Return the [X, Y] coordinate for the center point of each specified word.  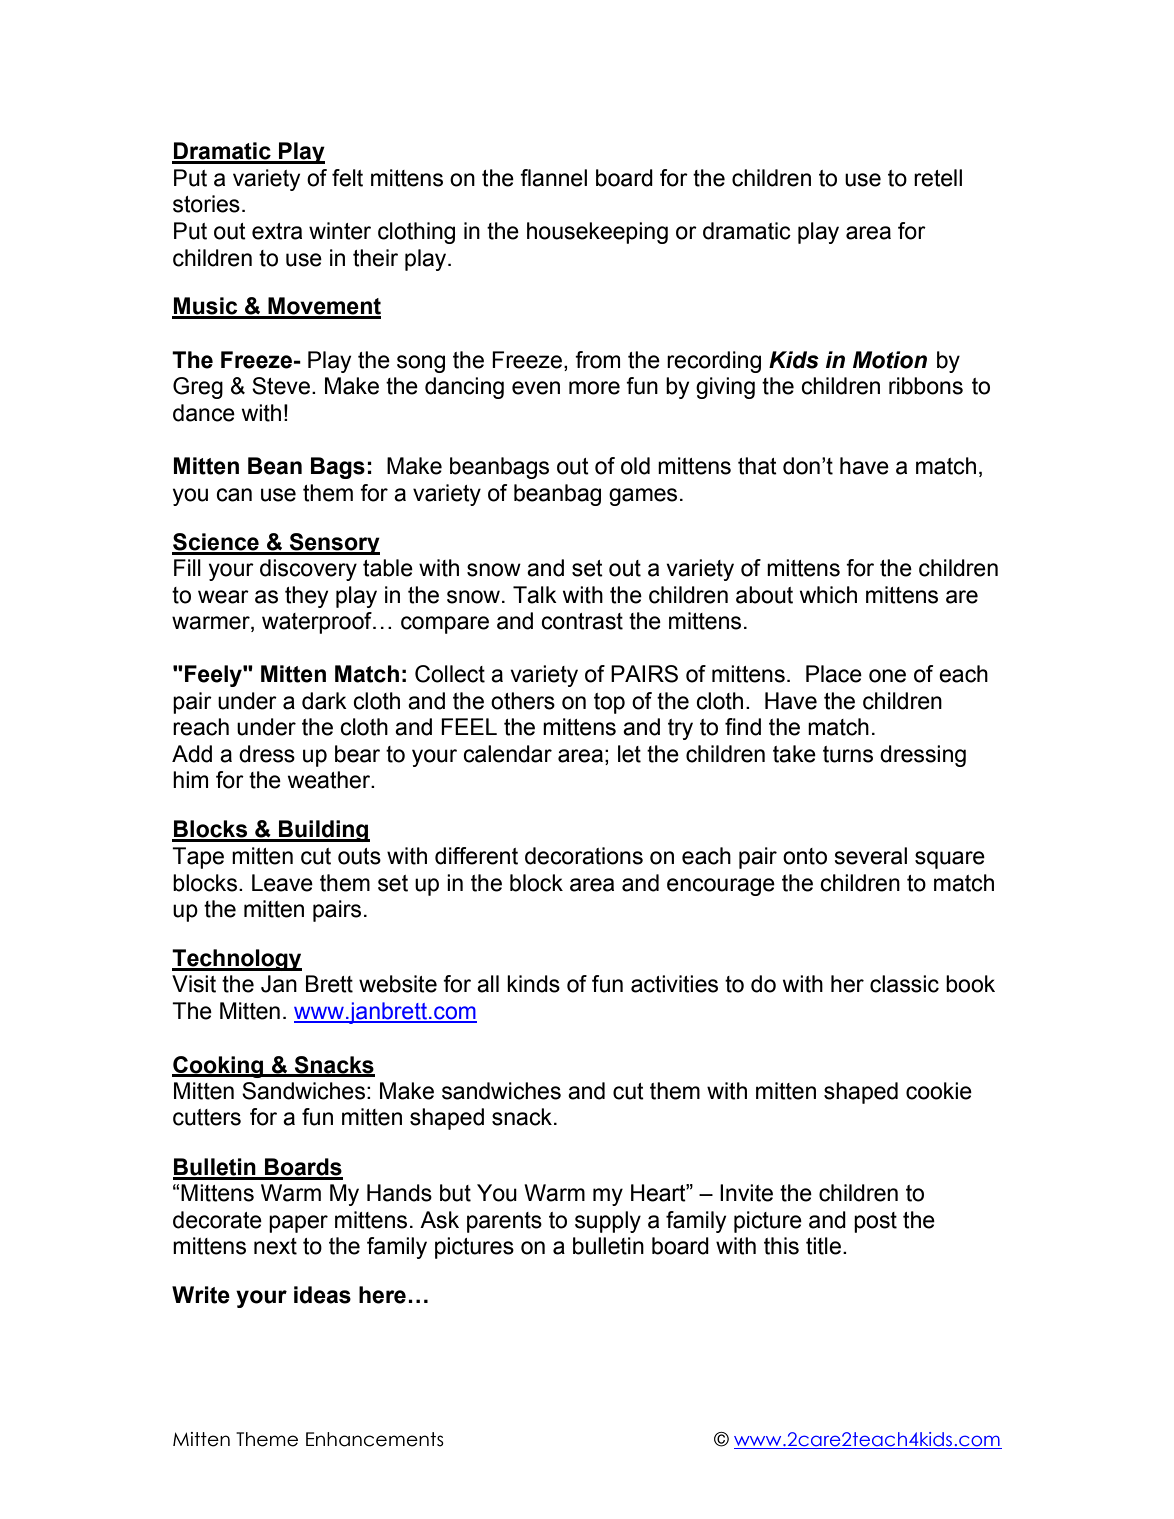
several [870, 856]
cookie [939, 1091]
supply [608, 1222]
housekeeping [597, 233]
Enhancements [375, 1439]
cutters [207, 1117]
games [643, 497]
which [828, 595]
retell [938, 178]
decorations [584, 856]
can [234, 495]
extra [277, 231]
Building [323, 831]
